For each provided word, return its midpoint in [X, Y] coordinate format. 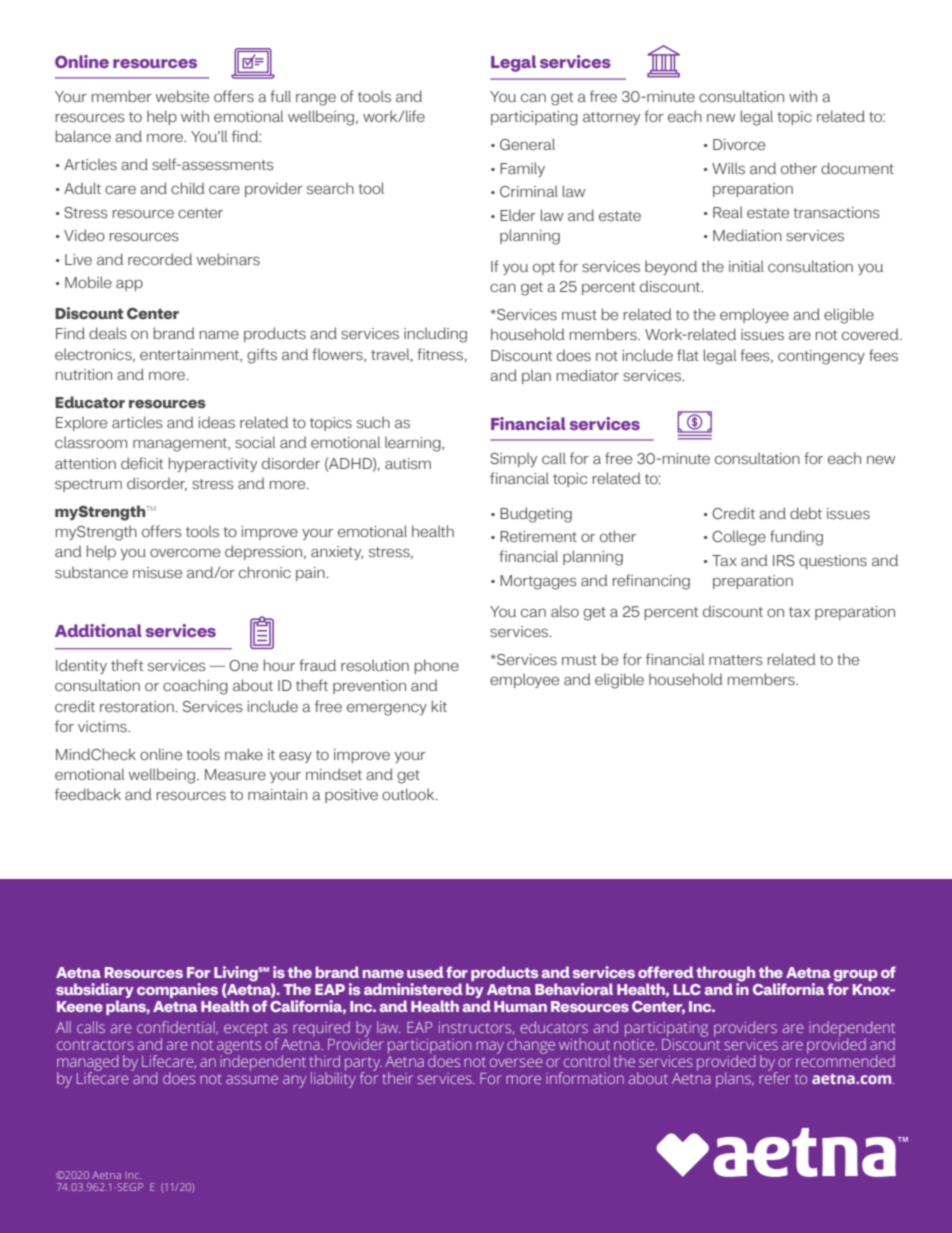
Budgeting [536, 515]
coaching [195, 687]
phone [437, 666]
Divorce [739, 144]
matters [736, 660]
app [129, 285]
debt [806, 513]
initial [746, 266]
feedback [88, 794]
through [725, 975]
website [182, 96]
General [527, 144]
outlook [409, 794]
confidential [177, 1028]
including [435, 335]
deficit [142, 463]
